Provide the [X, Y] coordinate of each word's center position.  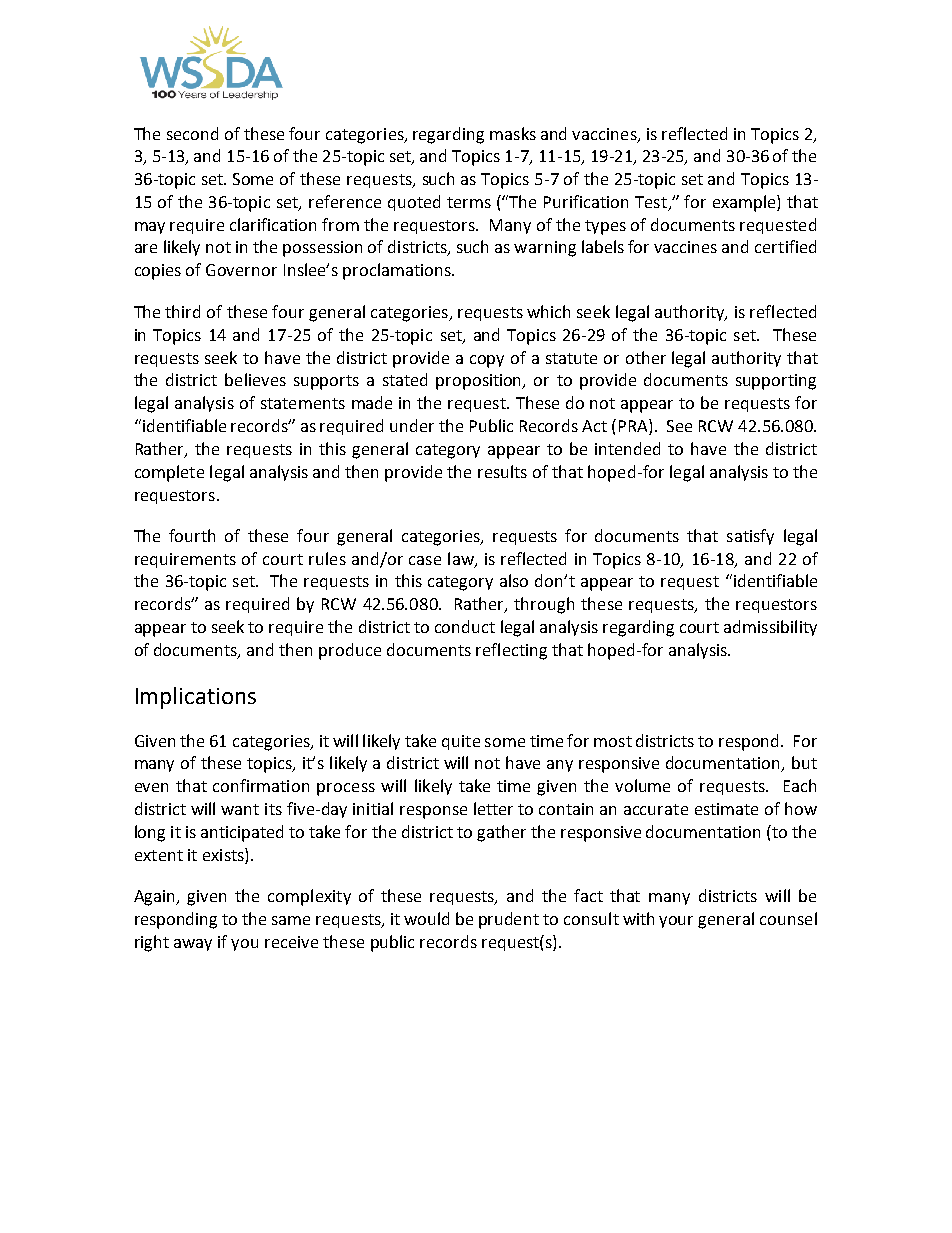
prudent [509, 920]
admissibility [770, 628]
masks [513, 133]
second [192, 133]
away [193, 945]
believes [255, 379]
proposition [480, 382]
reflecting [511, 651]
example [745, 203]
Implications [196, 698]
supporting [776, 382]
